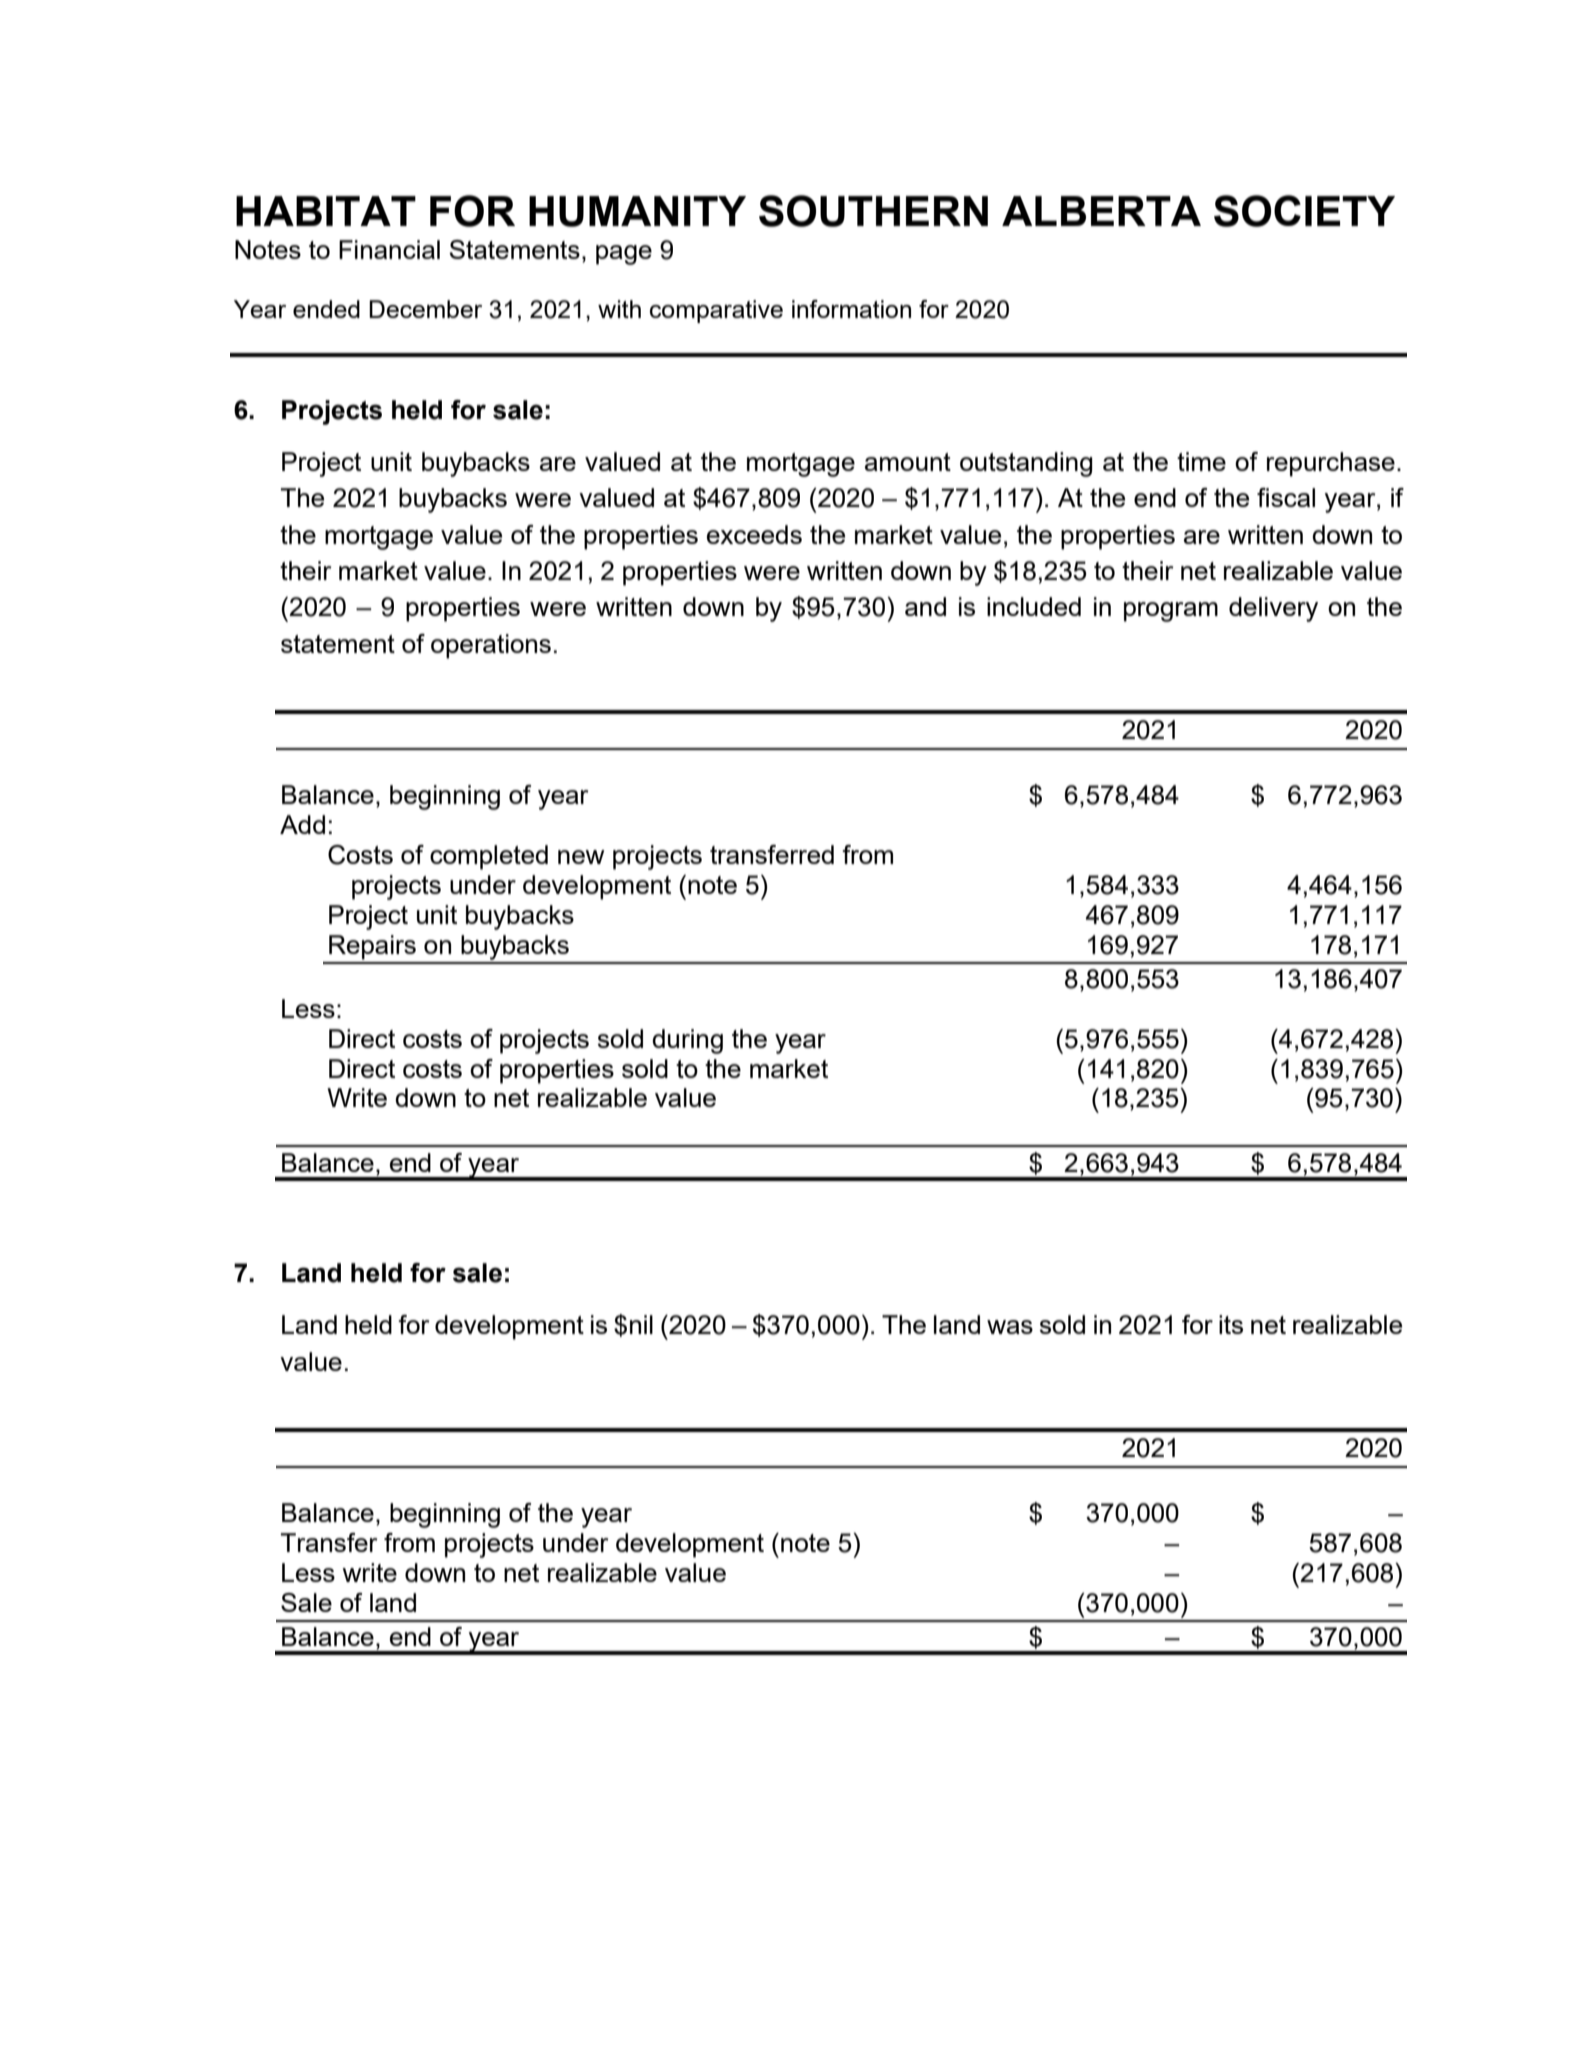 This page has height=2058, width=1590. What do you see at coordinates (1010, 1327) in the page?
I see `was` at bounding box center [1010, 1327].
